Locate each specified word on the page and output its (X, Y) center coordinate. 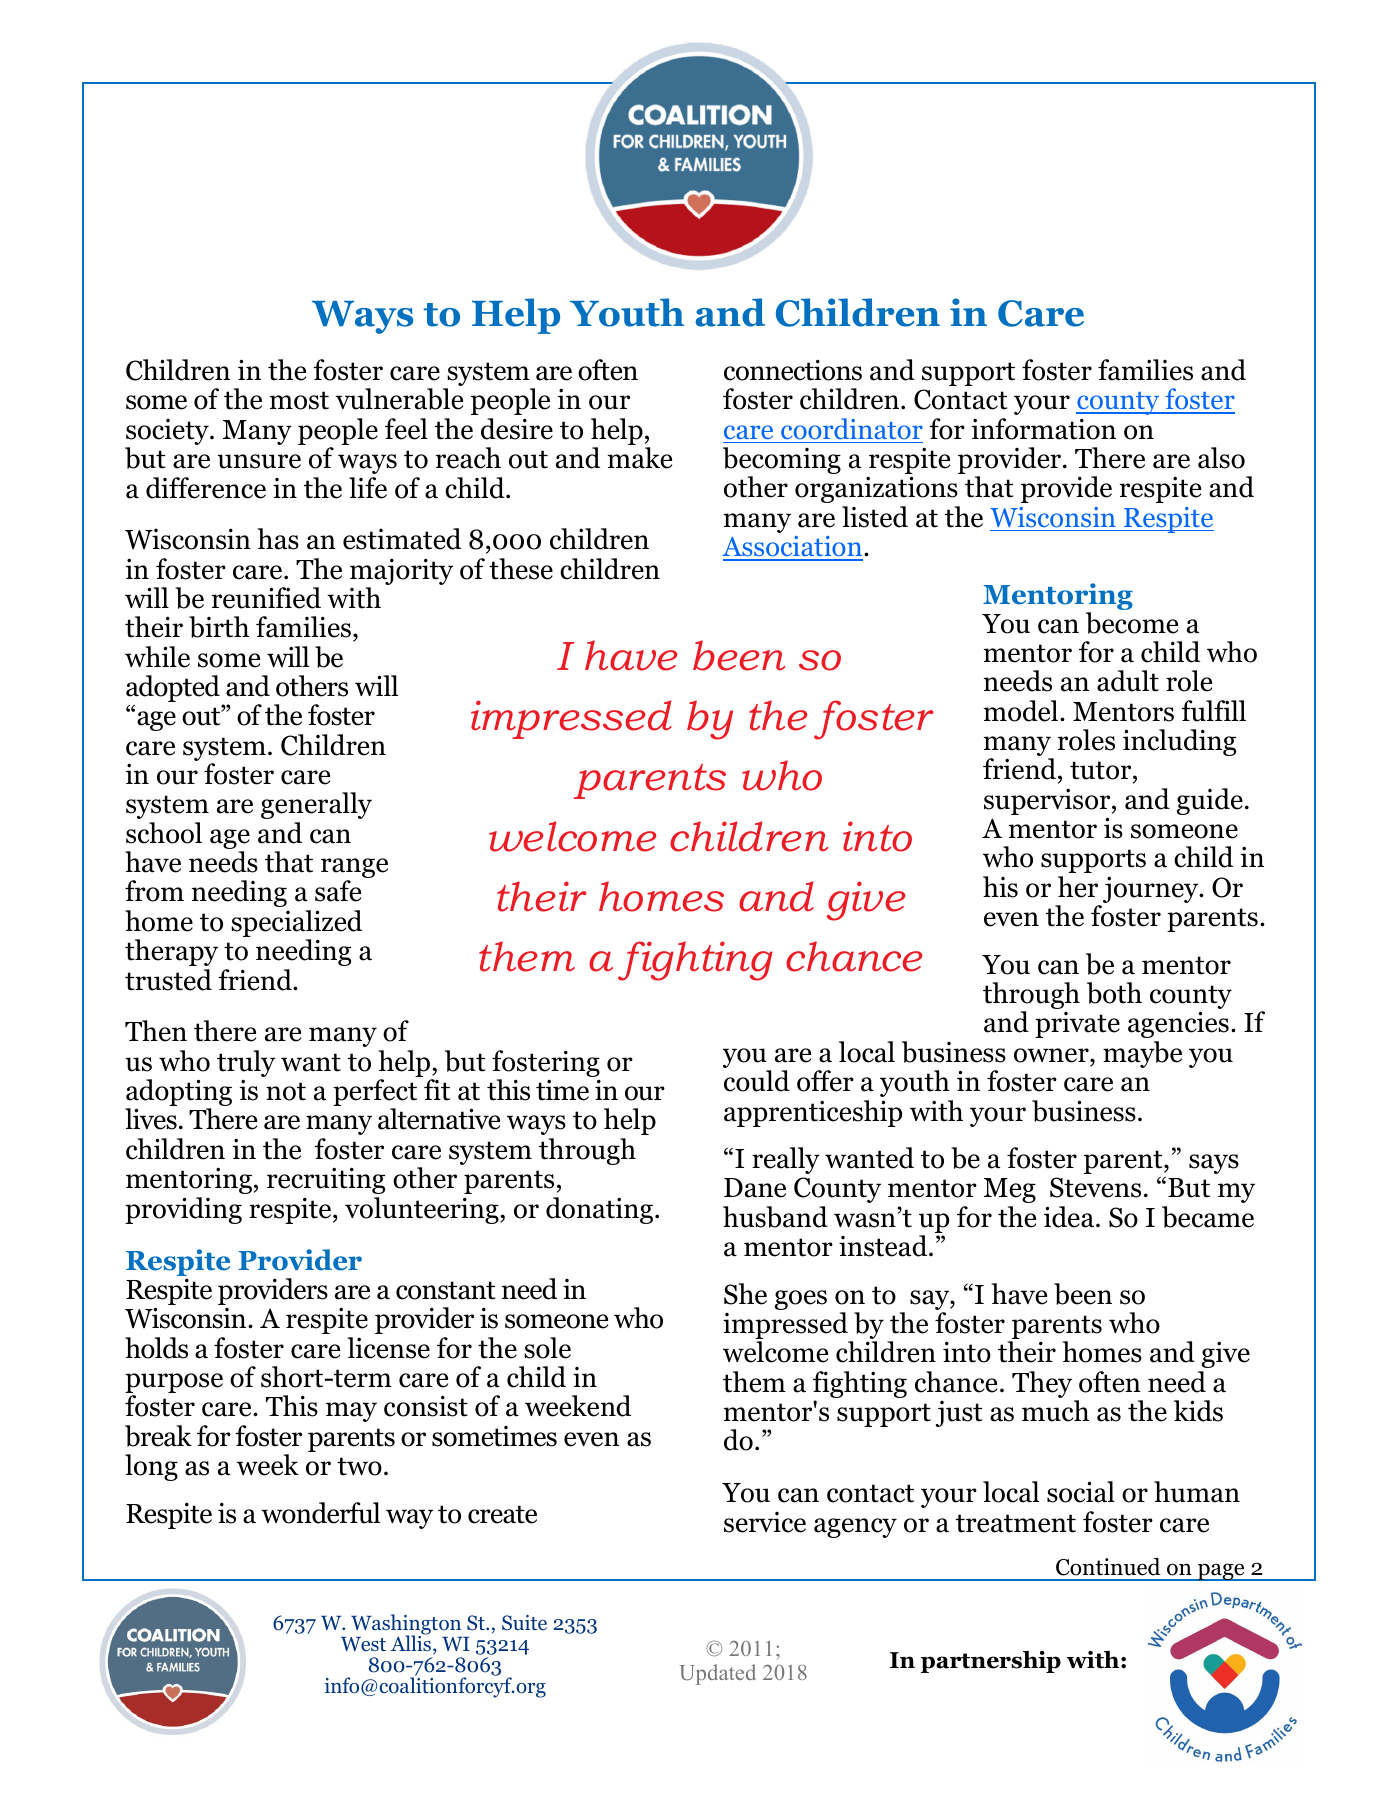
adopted (173, 690)
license (388, 1348)
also (1221, 458)
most (299, 400)
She (745, 1294)
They (1042, 1384)
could (757, 1081)
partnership (991, 1662)
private (1077, 1025)
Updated (718, 1674)
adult (1128, 681)
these (521, 569)
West (363, 1644)
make (639, 458)
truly (246, 1065)
